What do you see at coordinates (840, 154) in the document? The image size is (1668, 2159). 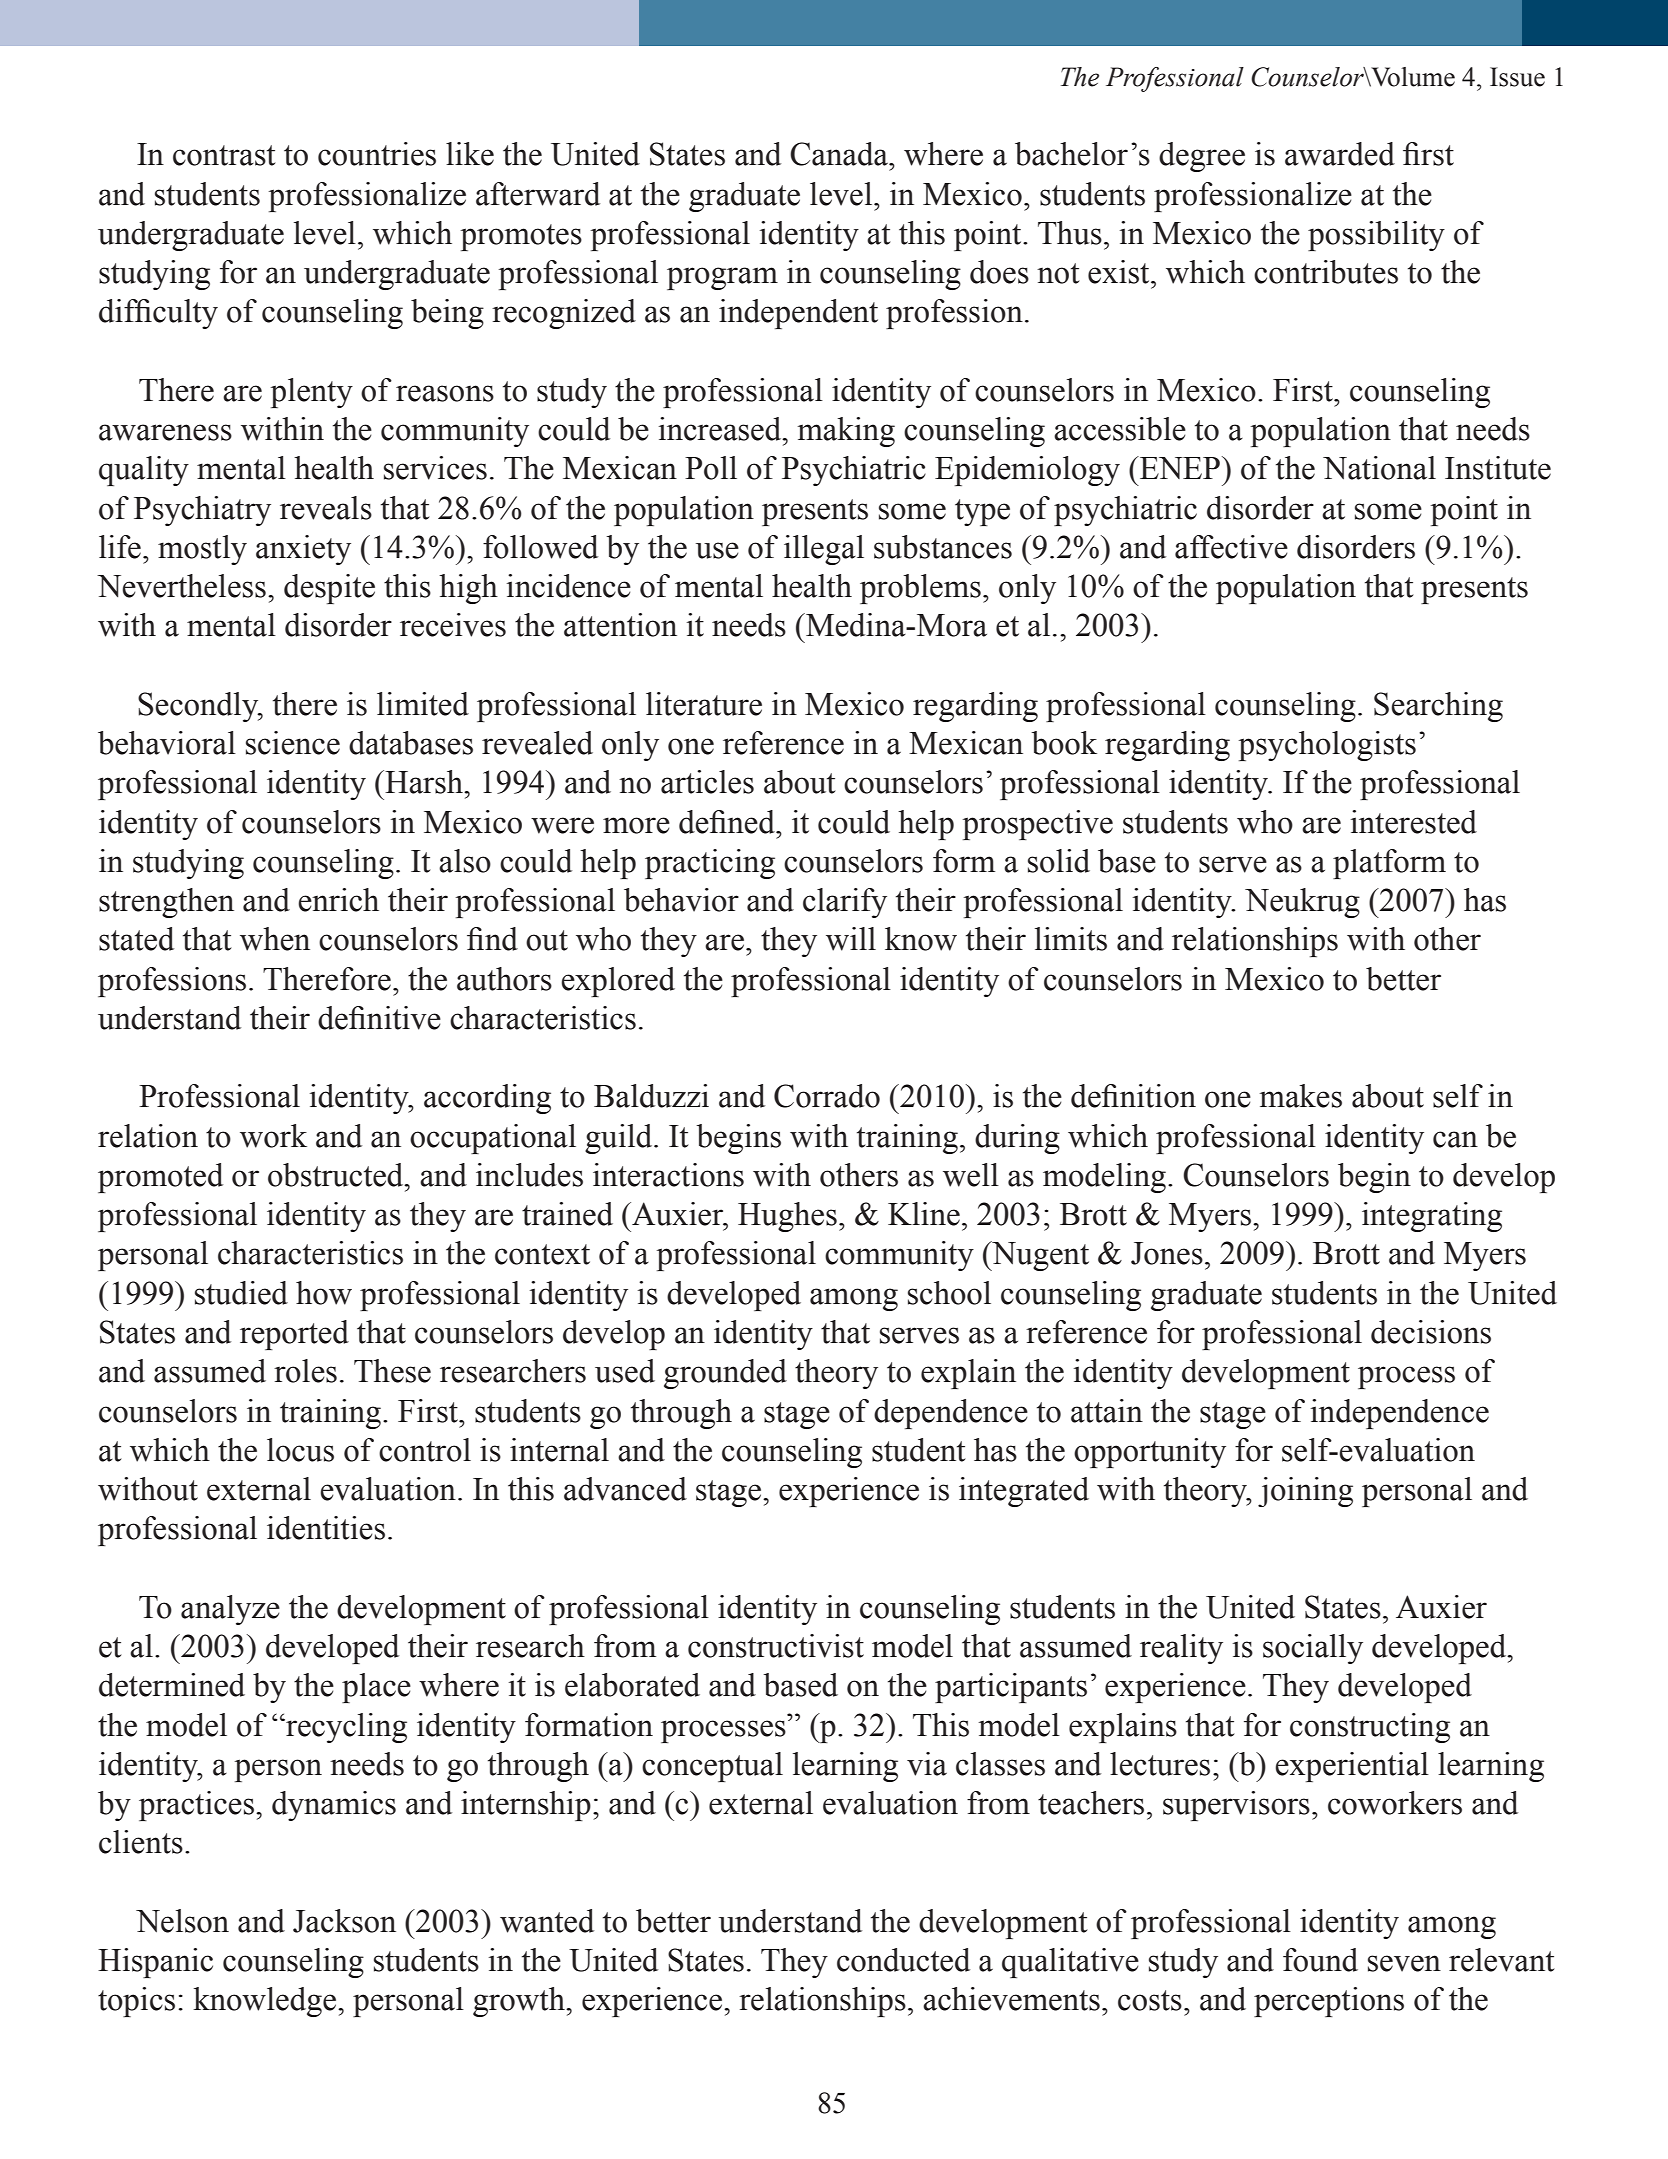 I see `Canada` at bounding box center [840, 154].
